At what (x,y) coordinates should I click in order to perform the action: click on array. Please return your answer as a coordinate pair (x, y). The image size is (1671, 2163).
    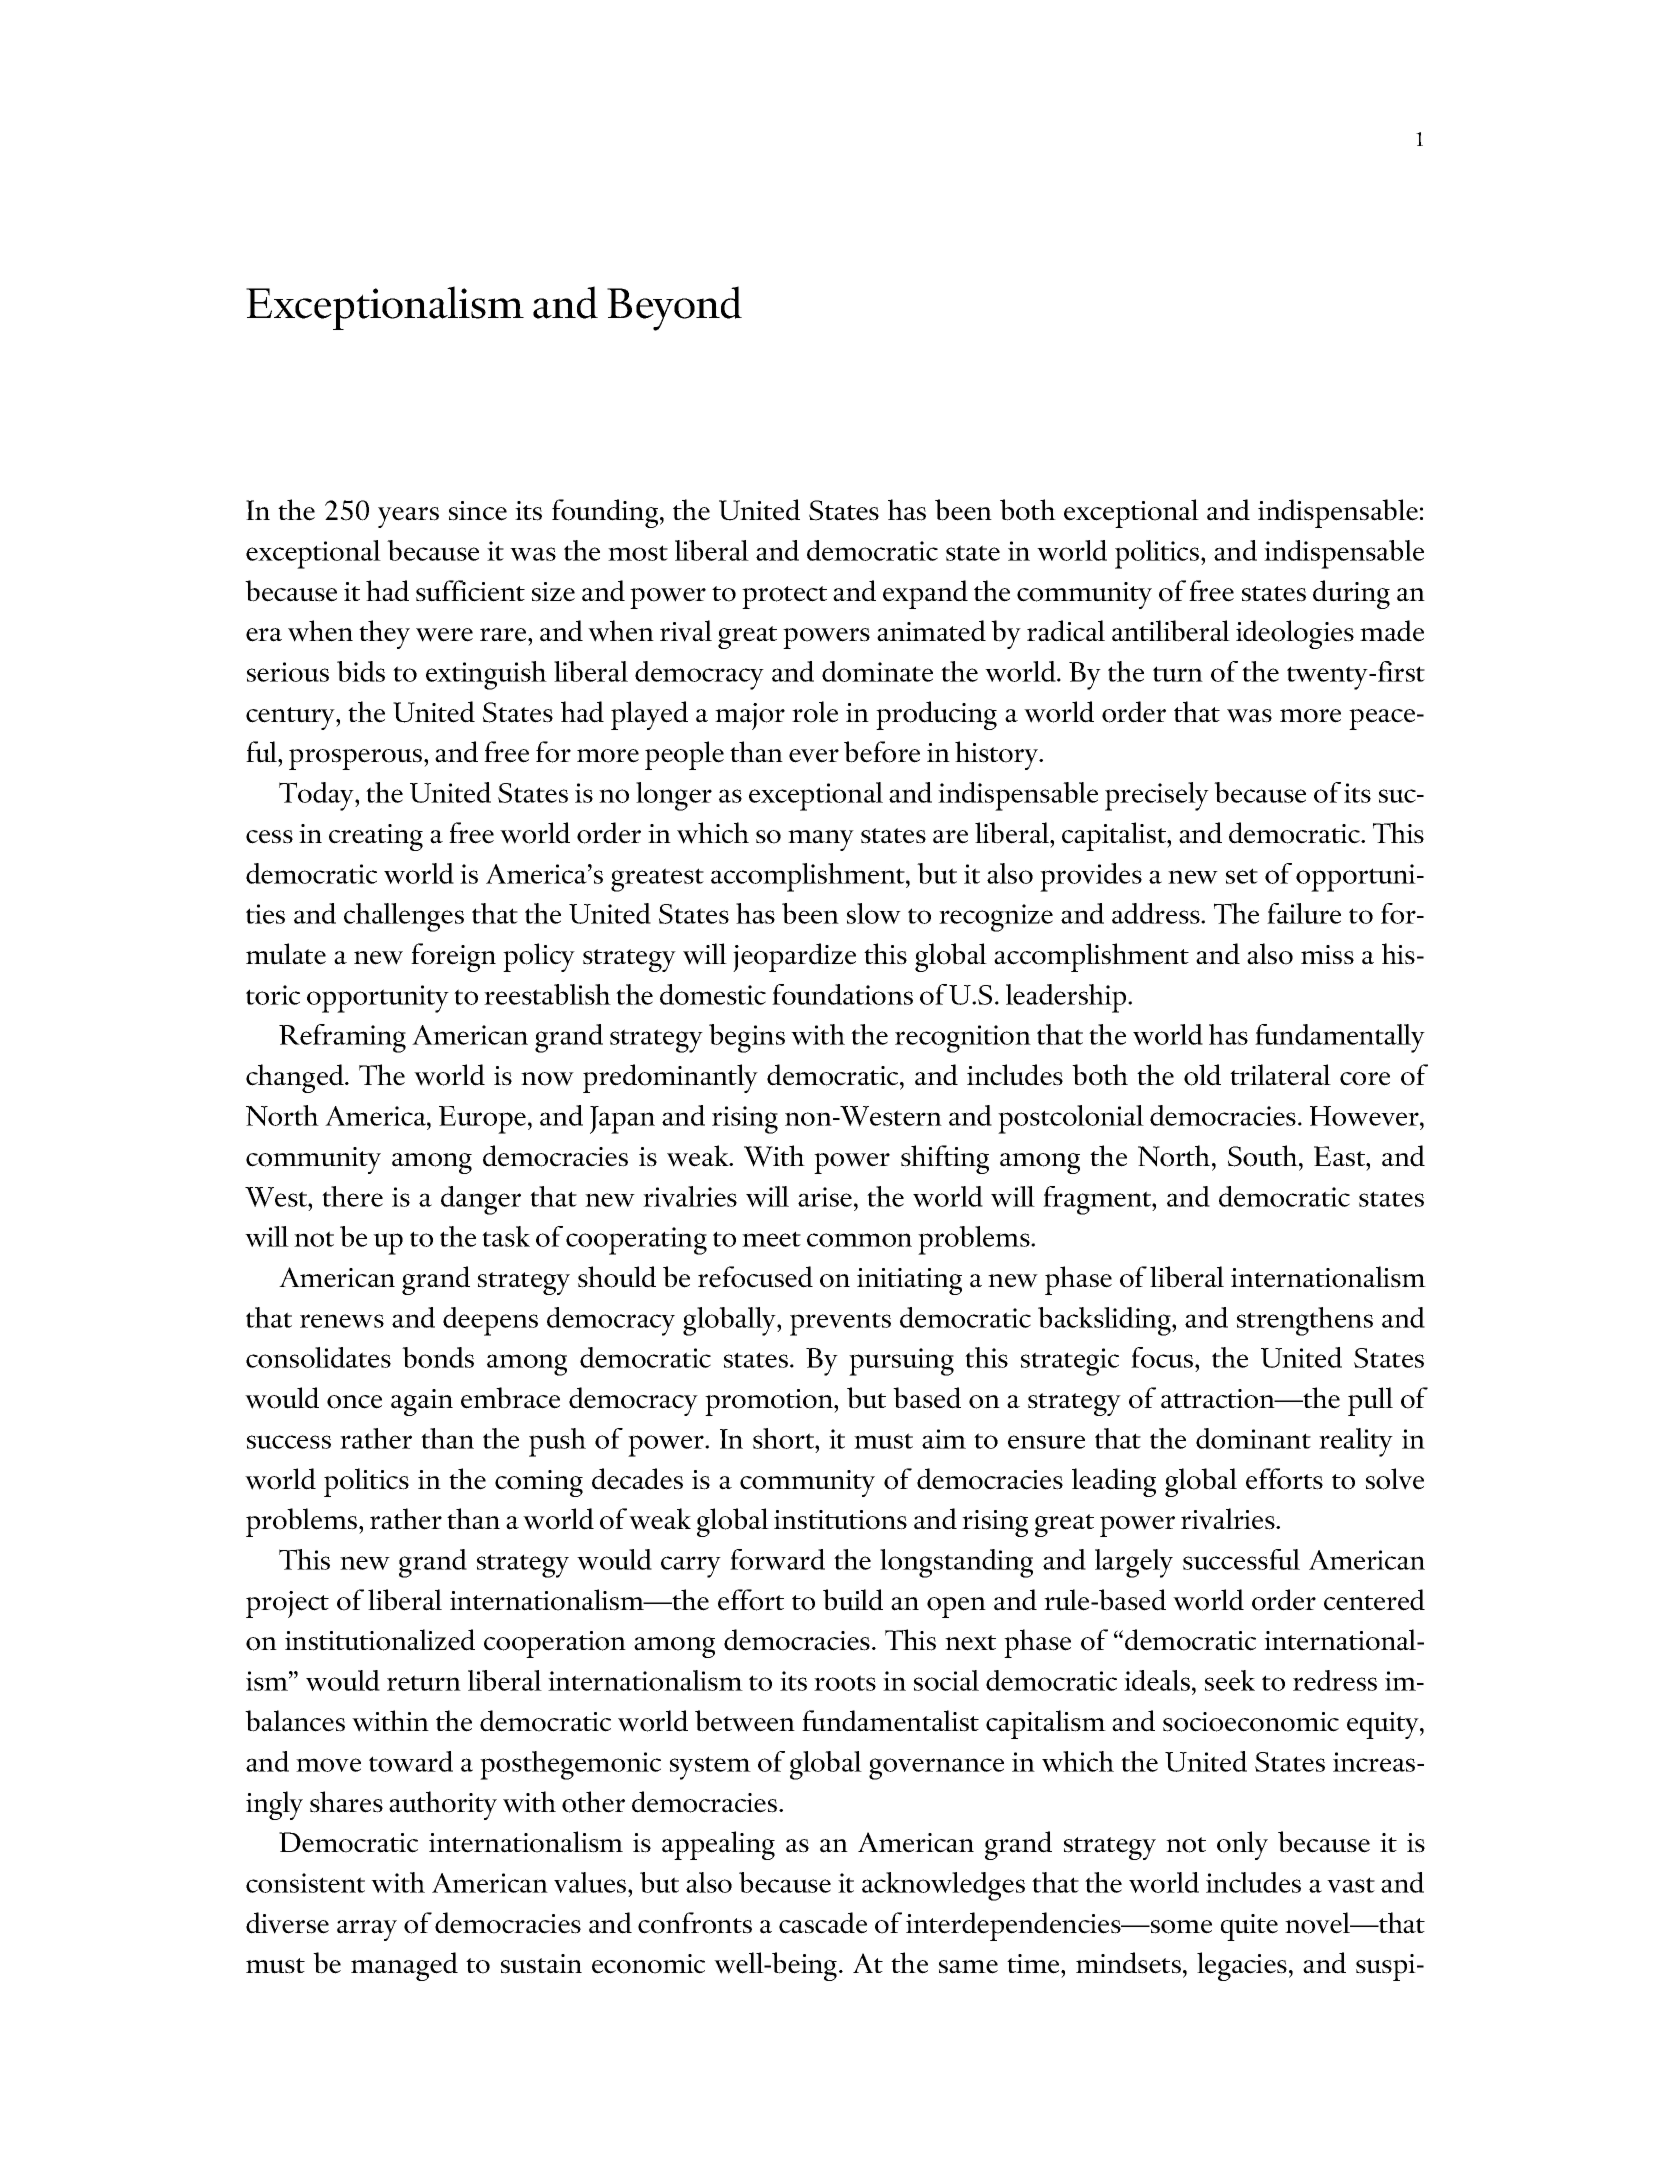
    Looking at the image, I should click on (367, 1930).
